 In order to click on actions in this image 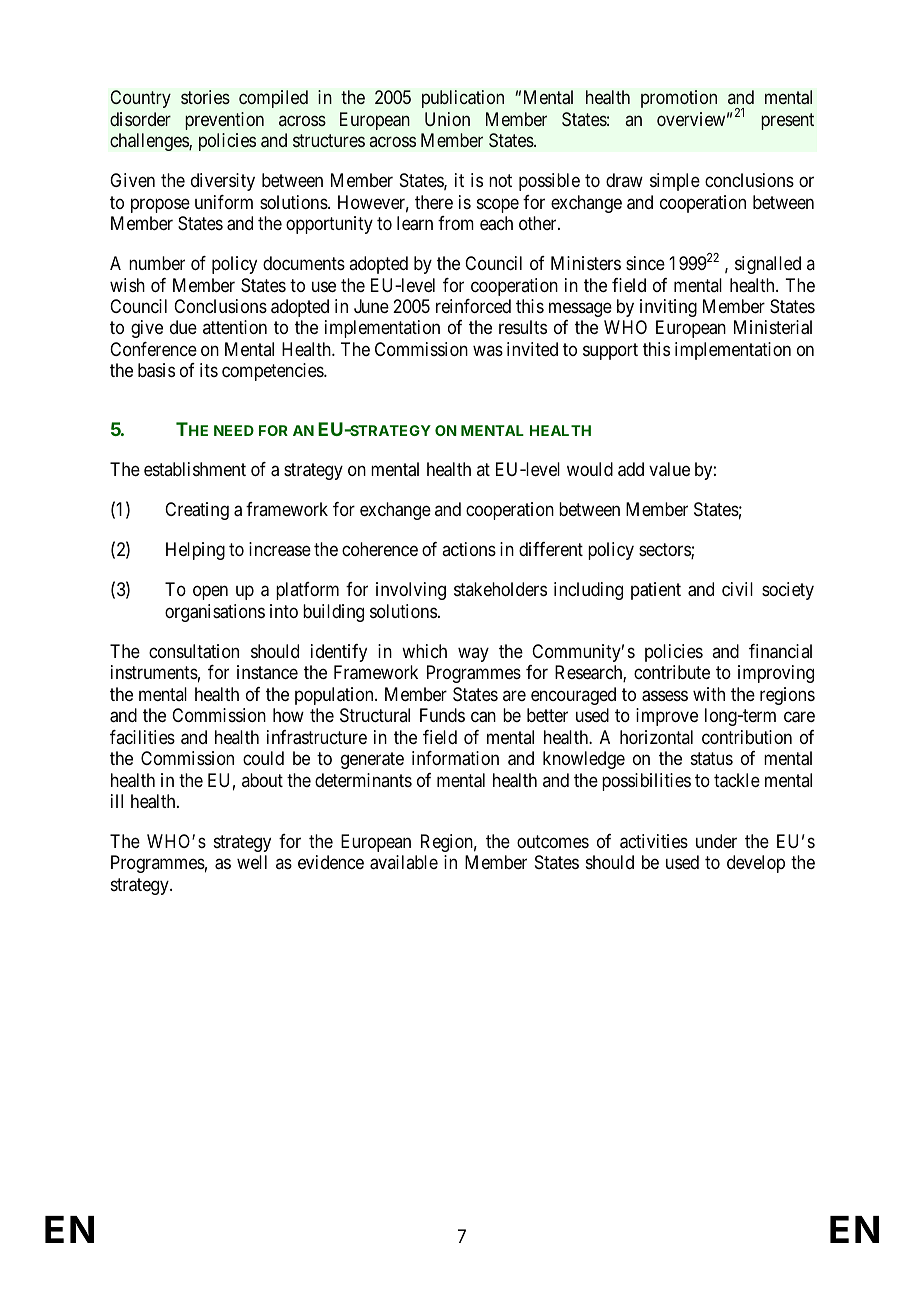, I will do `click(469, 549)`.
